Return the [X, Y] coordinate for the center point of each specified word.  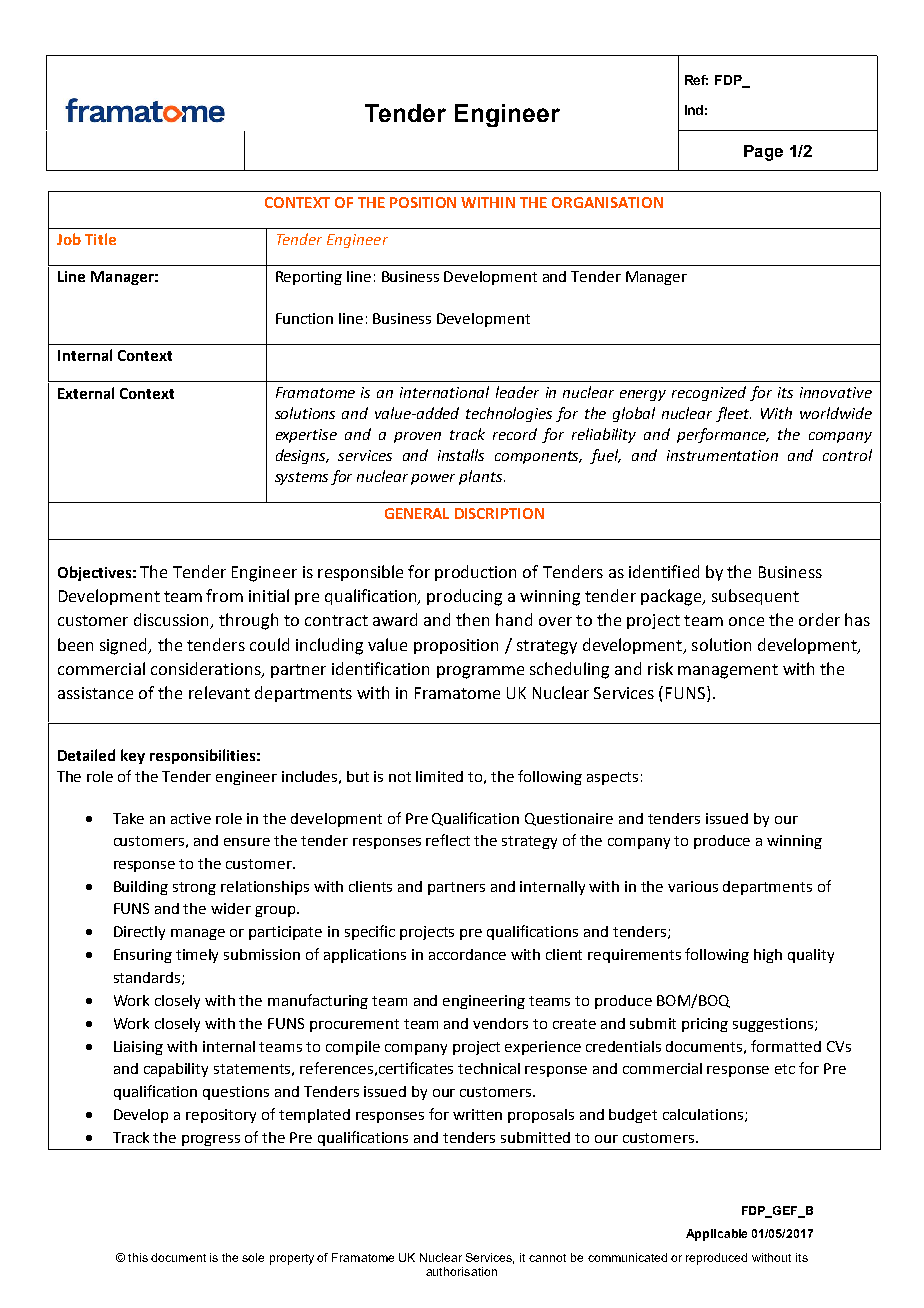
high [768, 956]
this [138, 1257]
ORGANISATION [607, 202]
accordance [467, 954]
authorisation [461, 1271]
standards [148, 978]
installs [461, 455]
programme [480, 672]
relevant [219, 692]
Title [100, 239]
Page [763, 153]
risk [660, 668]
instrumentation [722, 455]
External [86, 393]
